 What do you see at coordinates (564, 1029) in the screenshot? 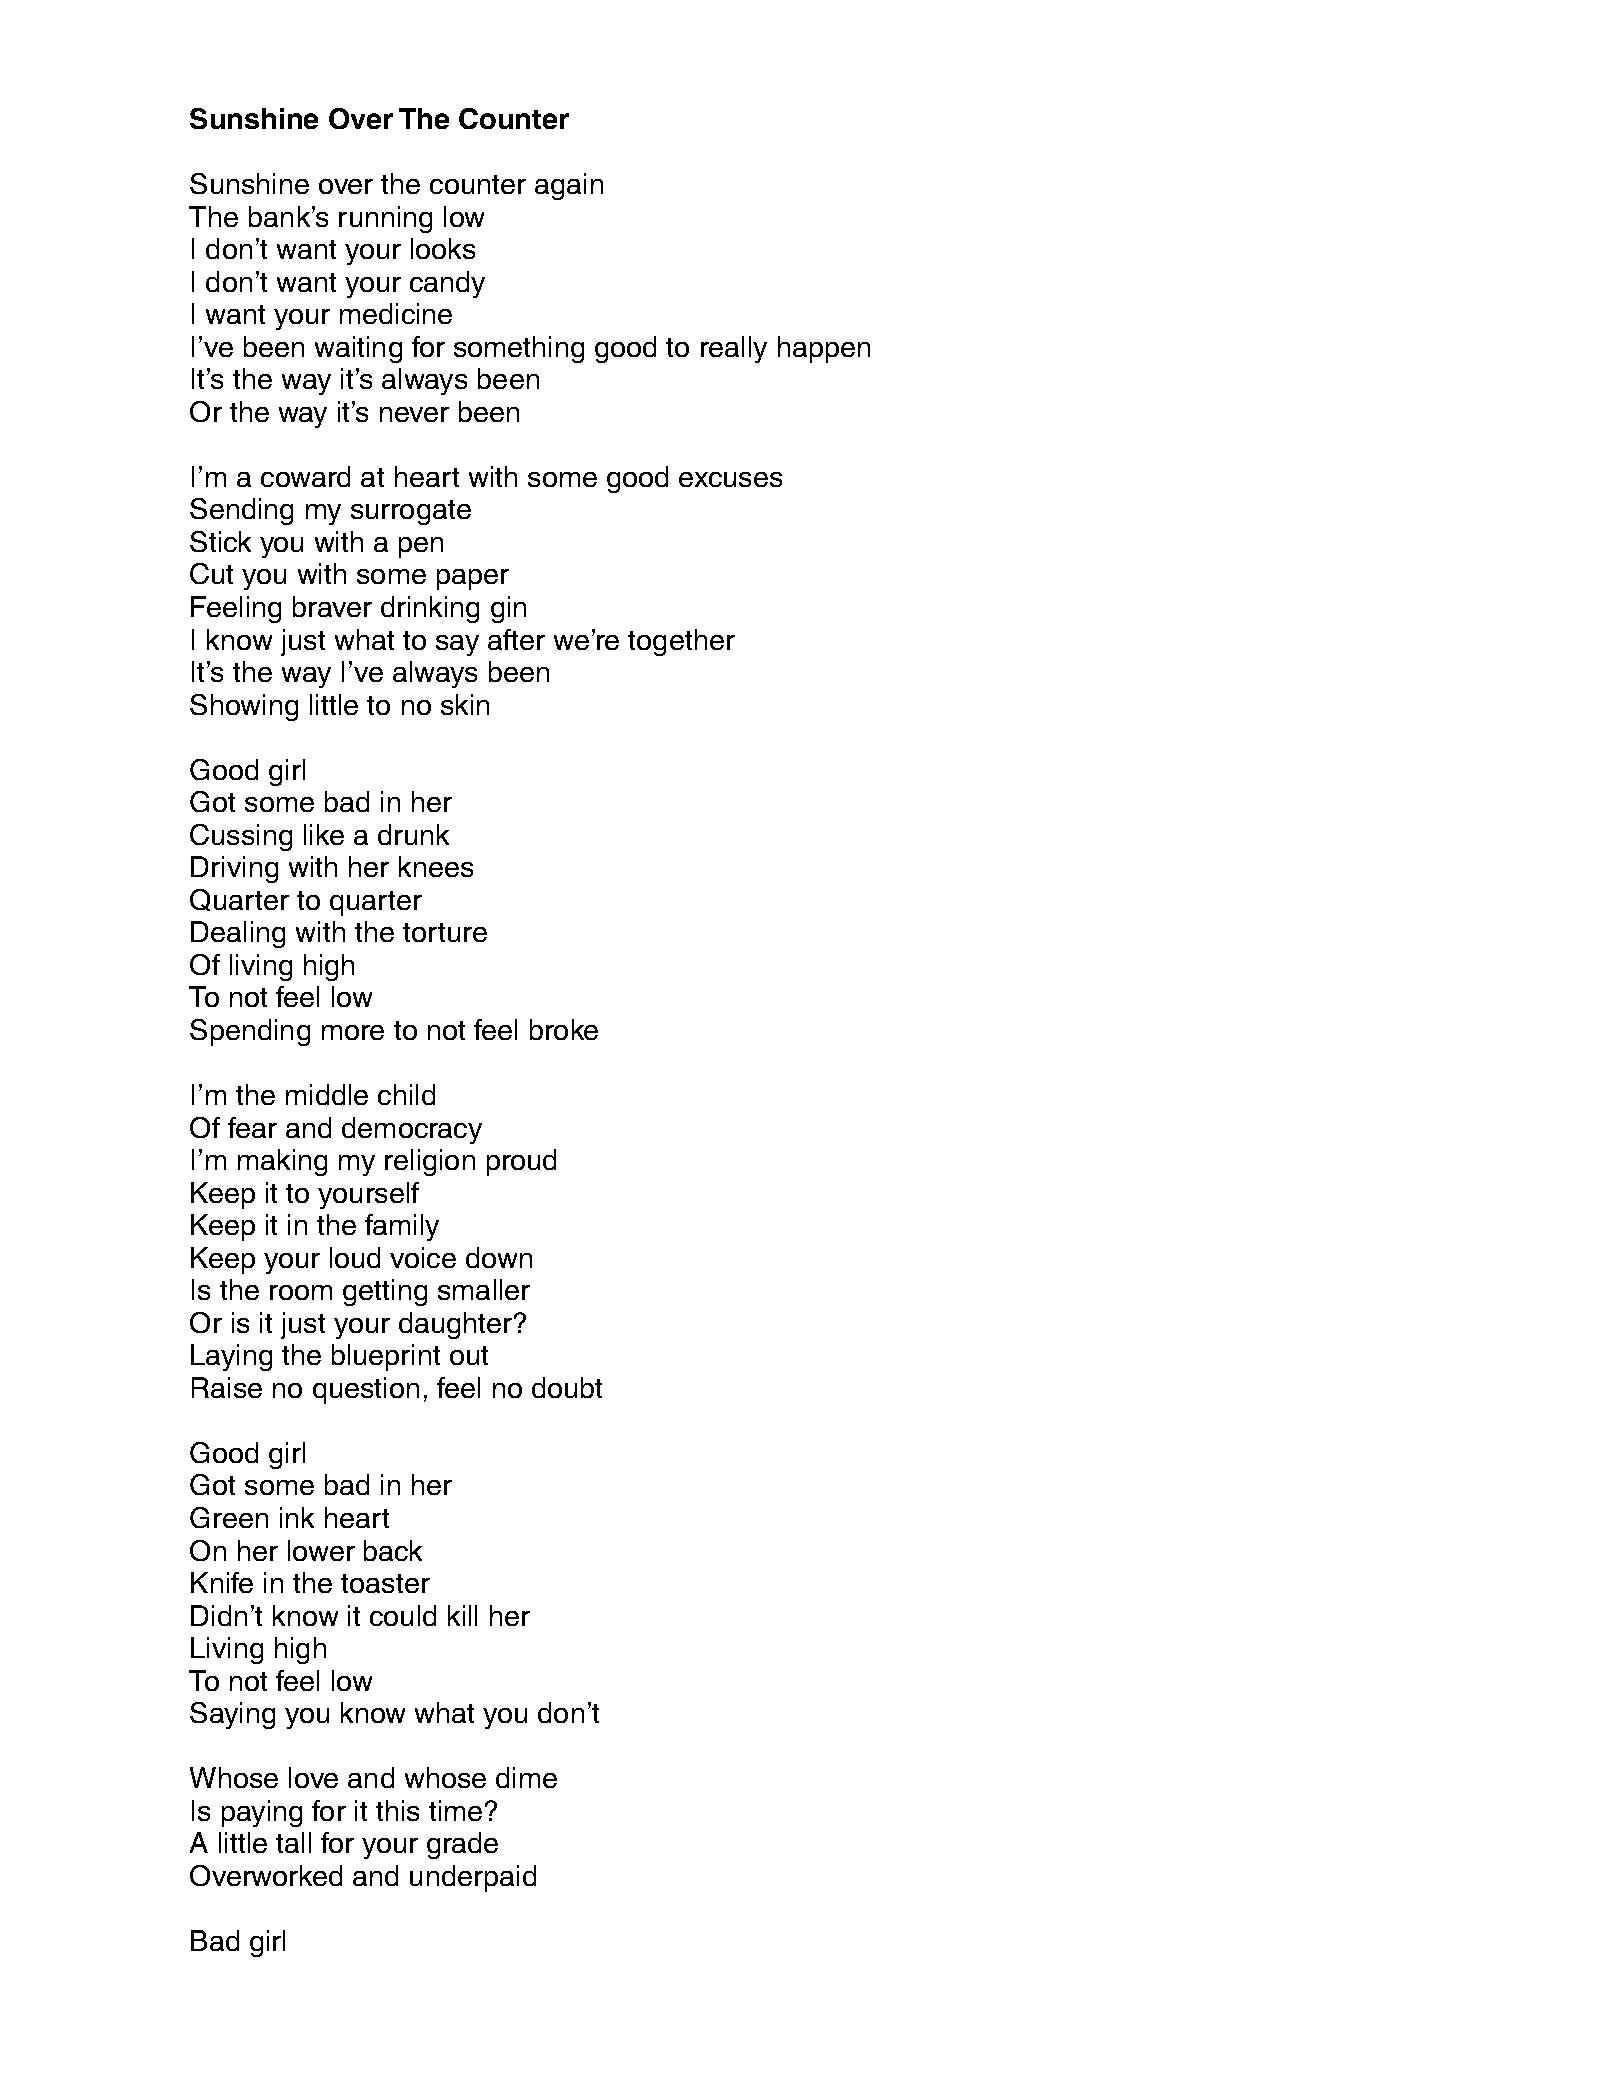
I see `broke` at bounding box center [564, 1029].
